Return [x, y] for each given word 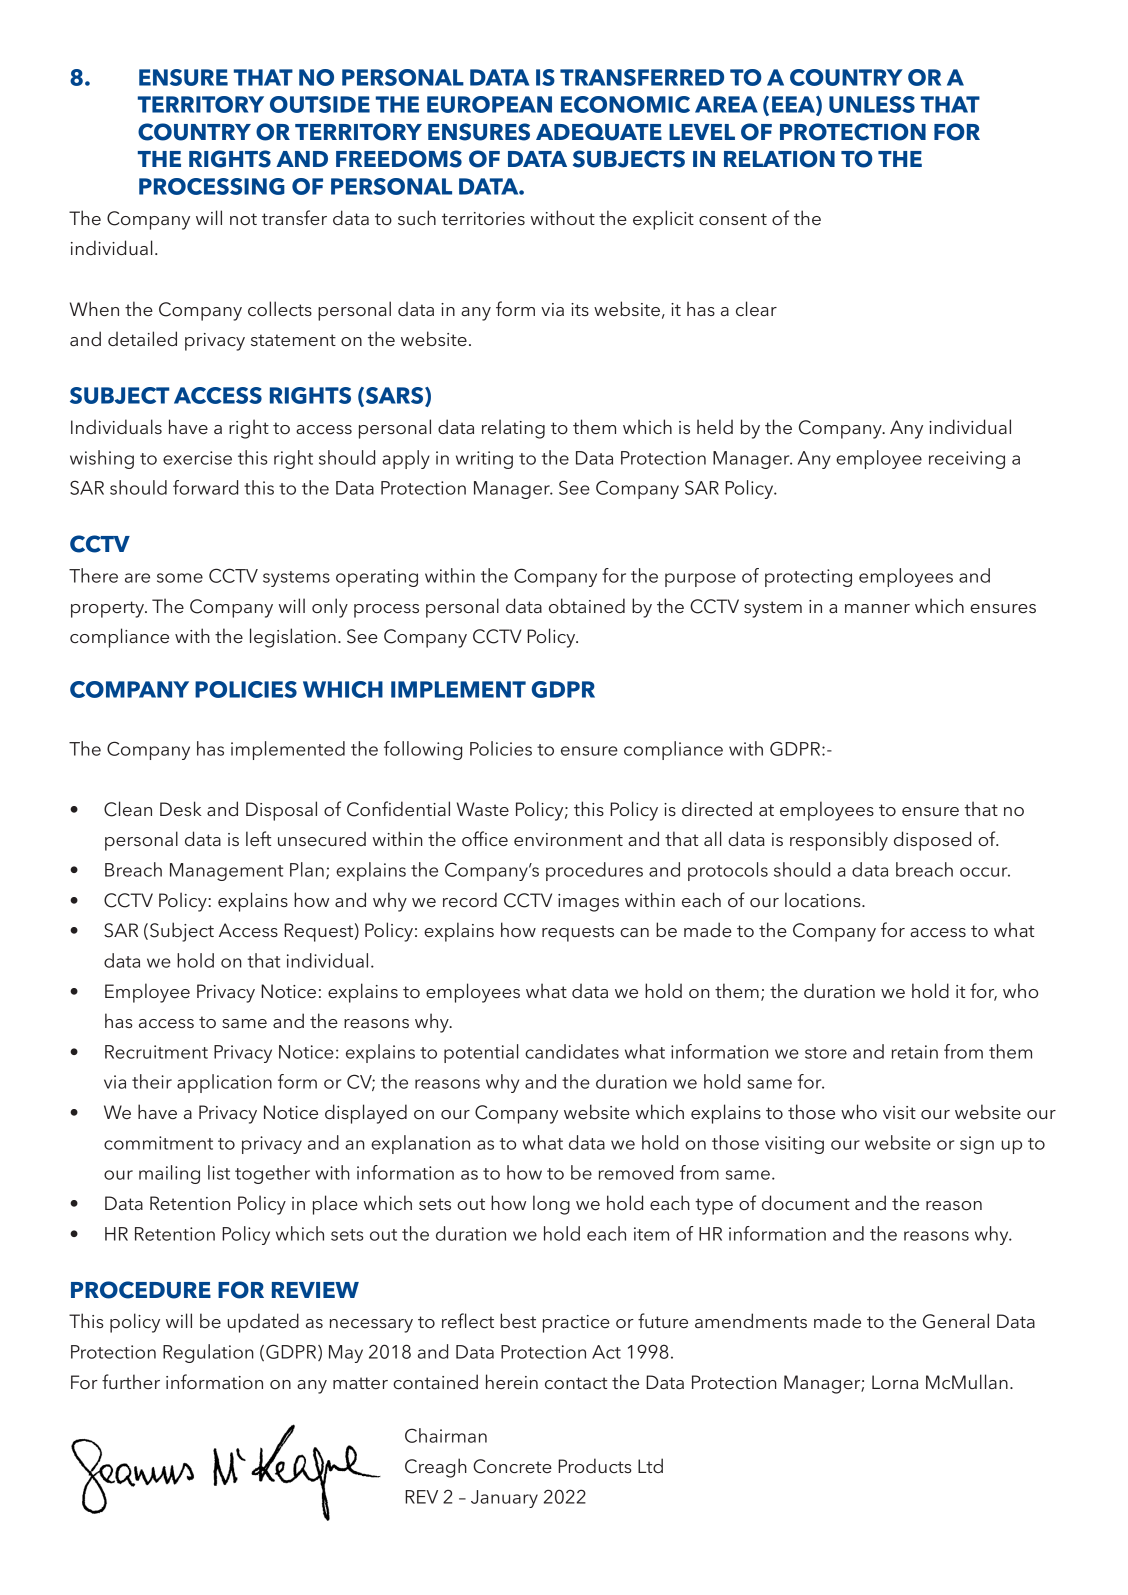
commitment [158, 1143]
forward [205, 487]
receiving [967, 460]
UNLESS [872, 104]
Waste [483, 809]
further [131, 1381]
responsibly [839, 841]
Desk [181, 808]
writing [484, 460]
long [551, 1205]
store [826, 1053]
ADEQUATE [599, 132]
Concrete [512, 1466]
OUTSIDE [320, 104]
